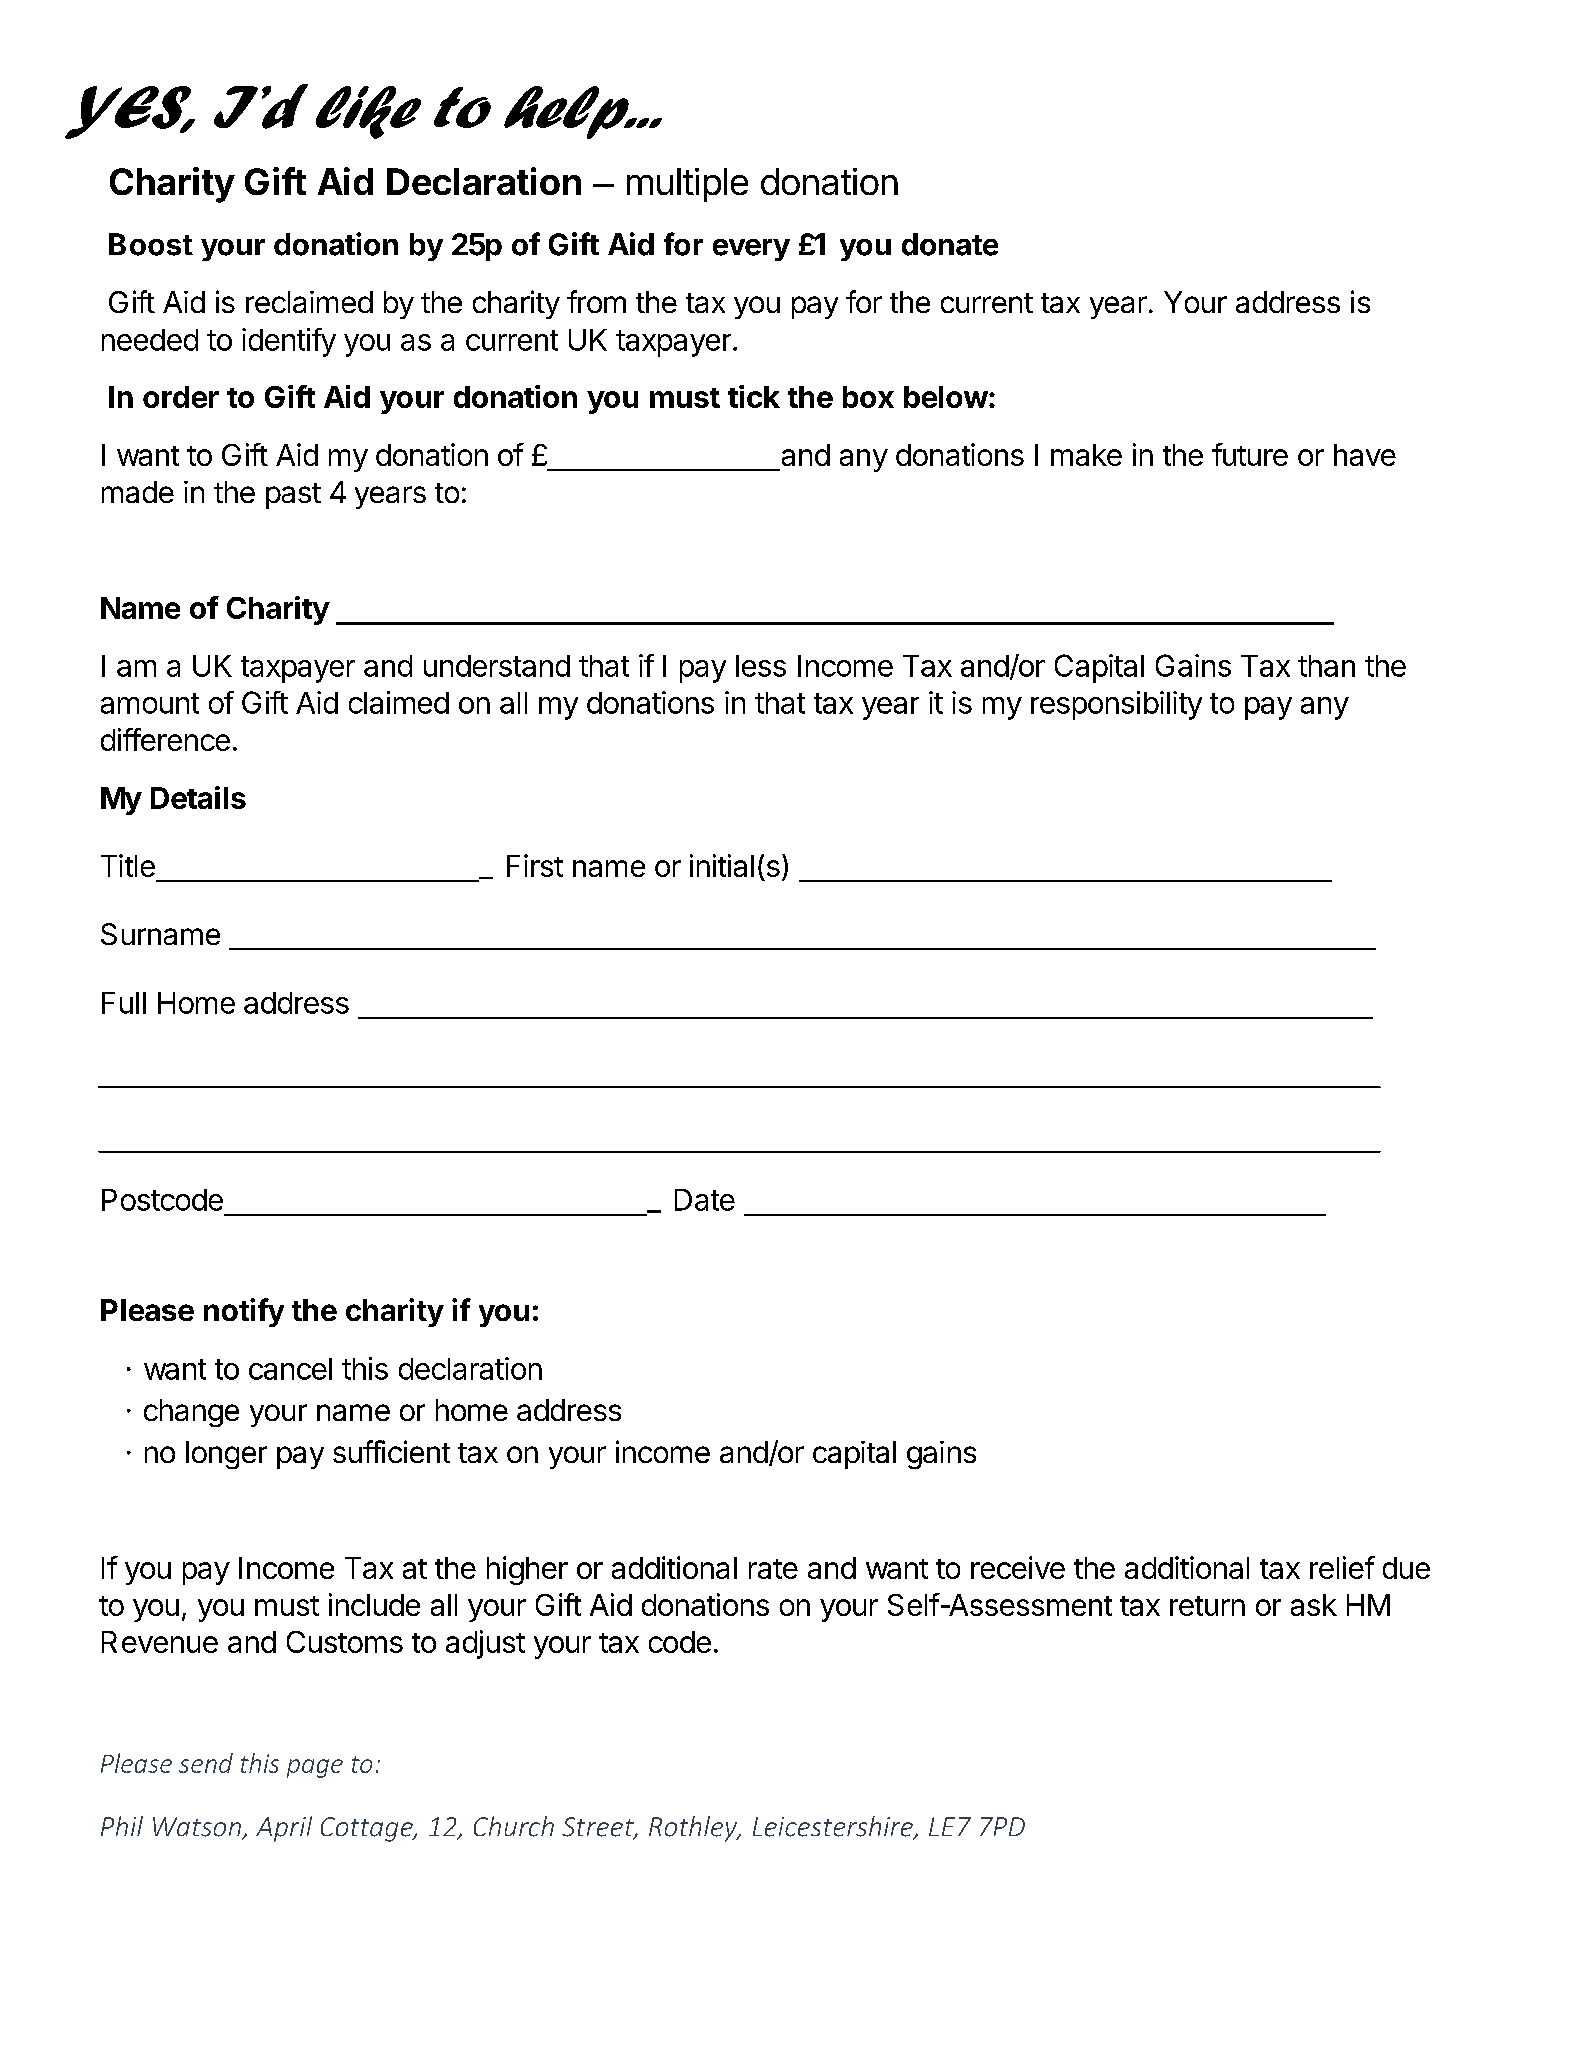 This page has width=1591, height=2059. What do you see at coordinates (1342, 1567) in the page?
I see `relief` at bounding box center [1342, 1567].
